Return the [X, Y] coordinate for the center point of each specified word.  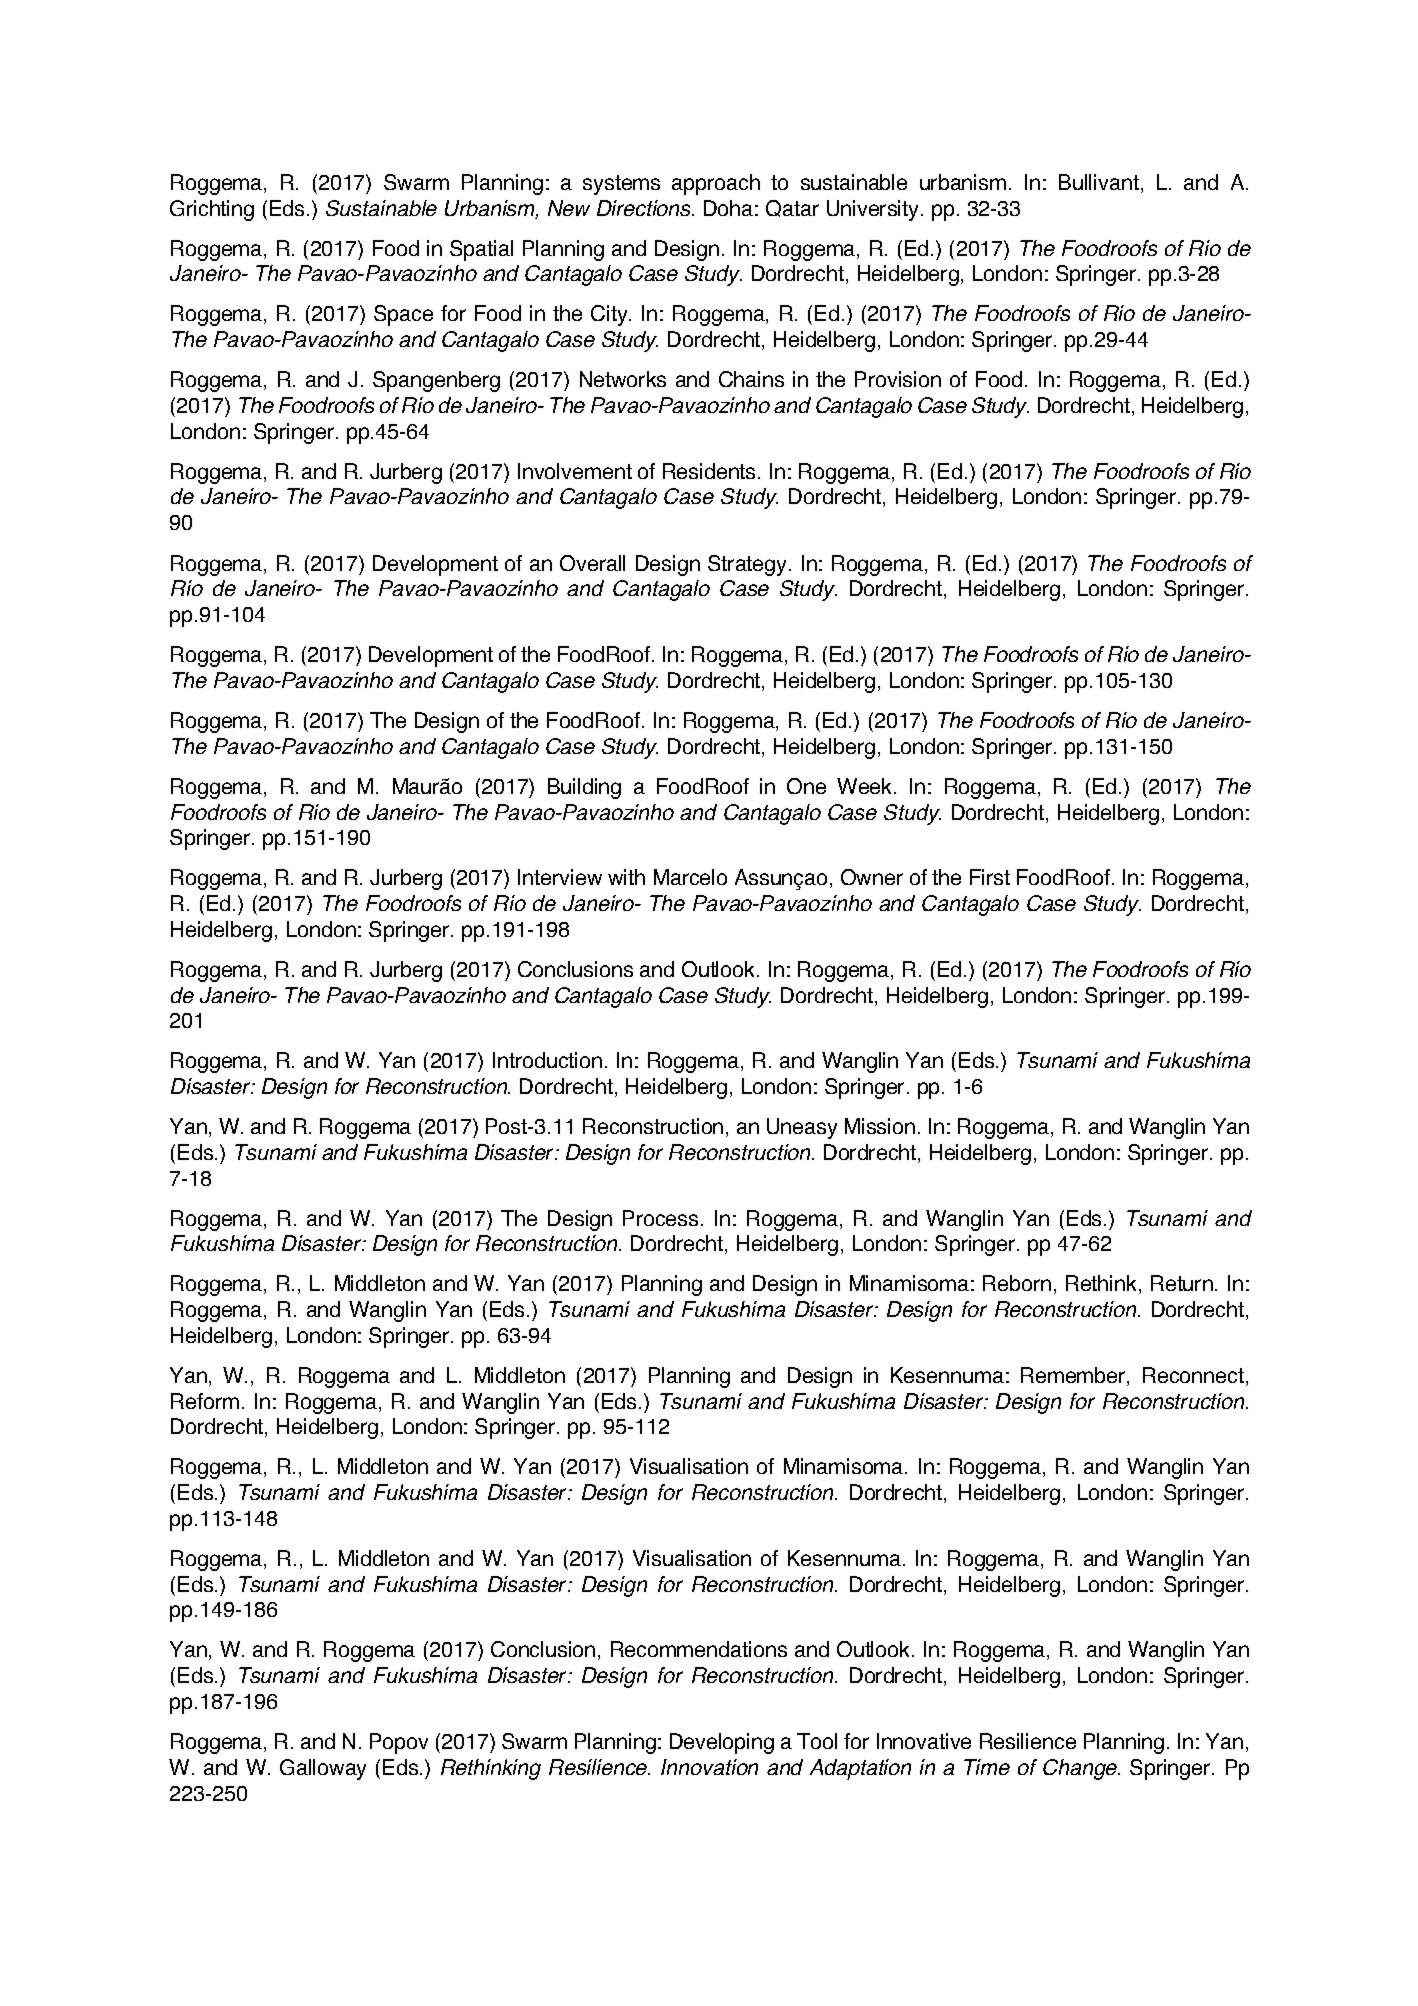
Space [403, 315]
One [806, 786]
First [990, 877]
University [874, 210]
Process [660, 1218]
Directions [645, 208]
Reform [205, 1401]
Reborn [1017, 1283]
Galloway [323, 1769]
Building [584, 788]
